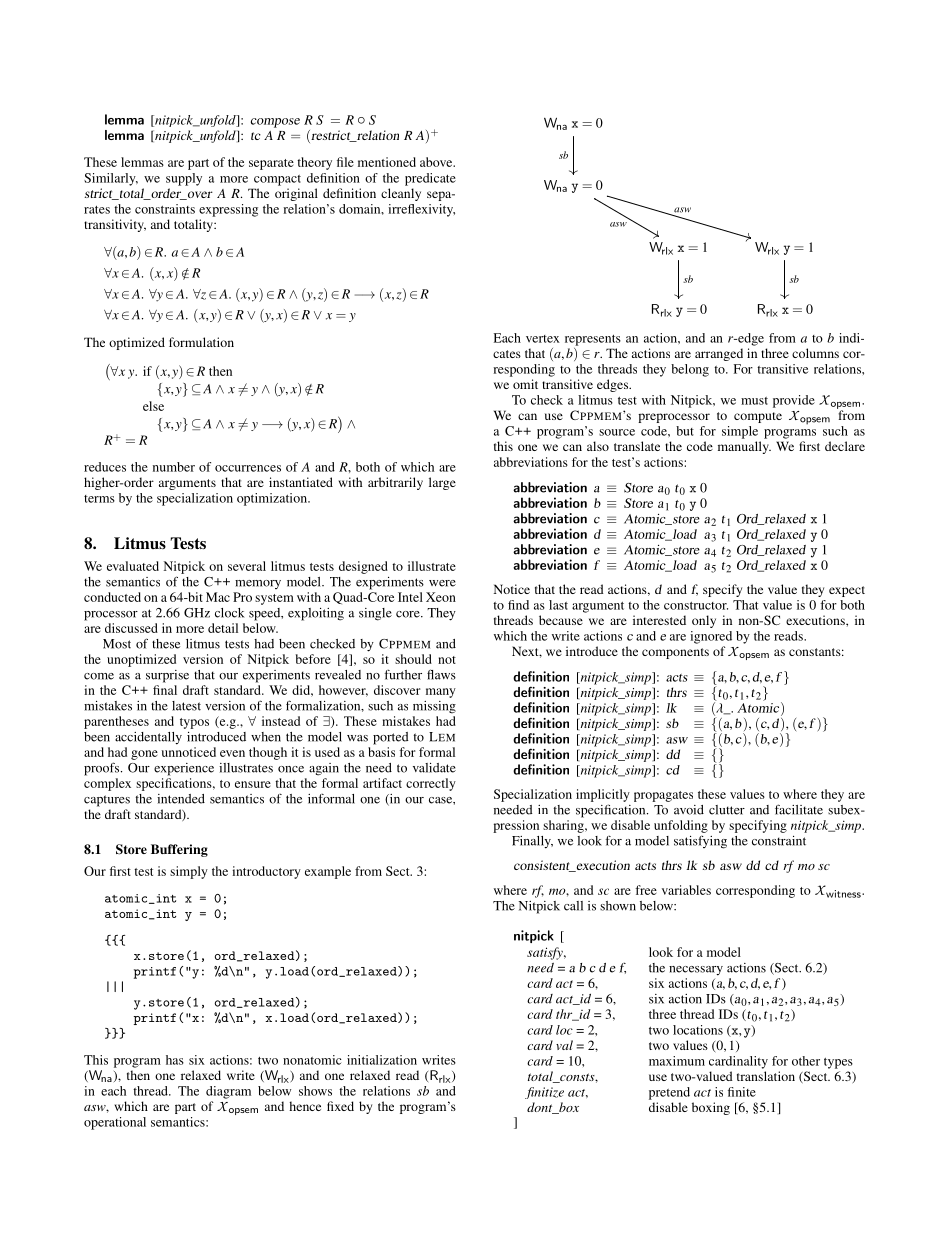  I want to click on validate, so click(434, 768).
